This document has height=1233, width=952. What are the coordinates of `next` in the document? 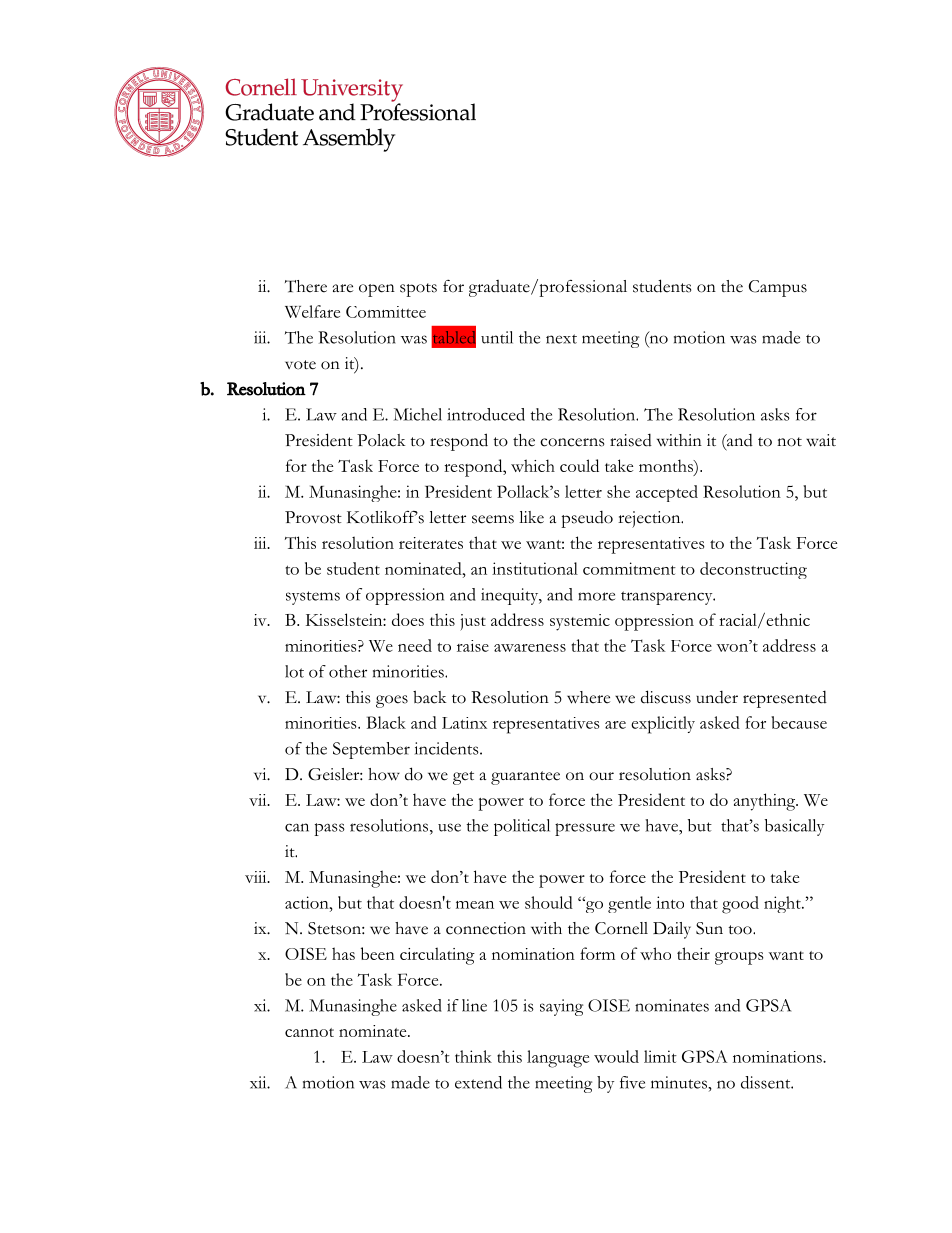 It's located at (561, 339).
